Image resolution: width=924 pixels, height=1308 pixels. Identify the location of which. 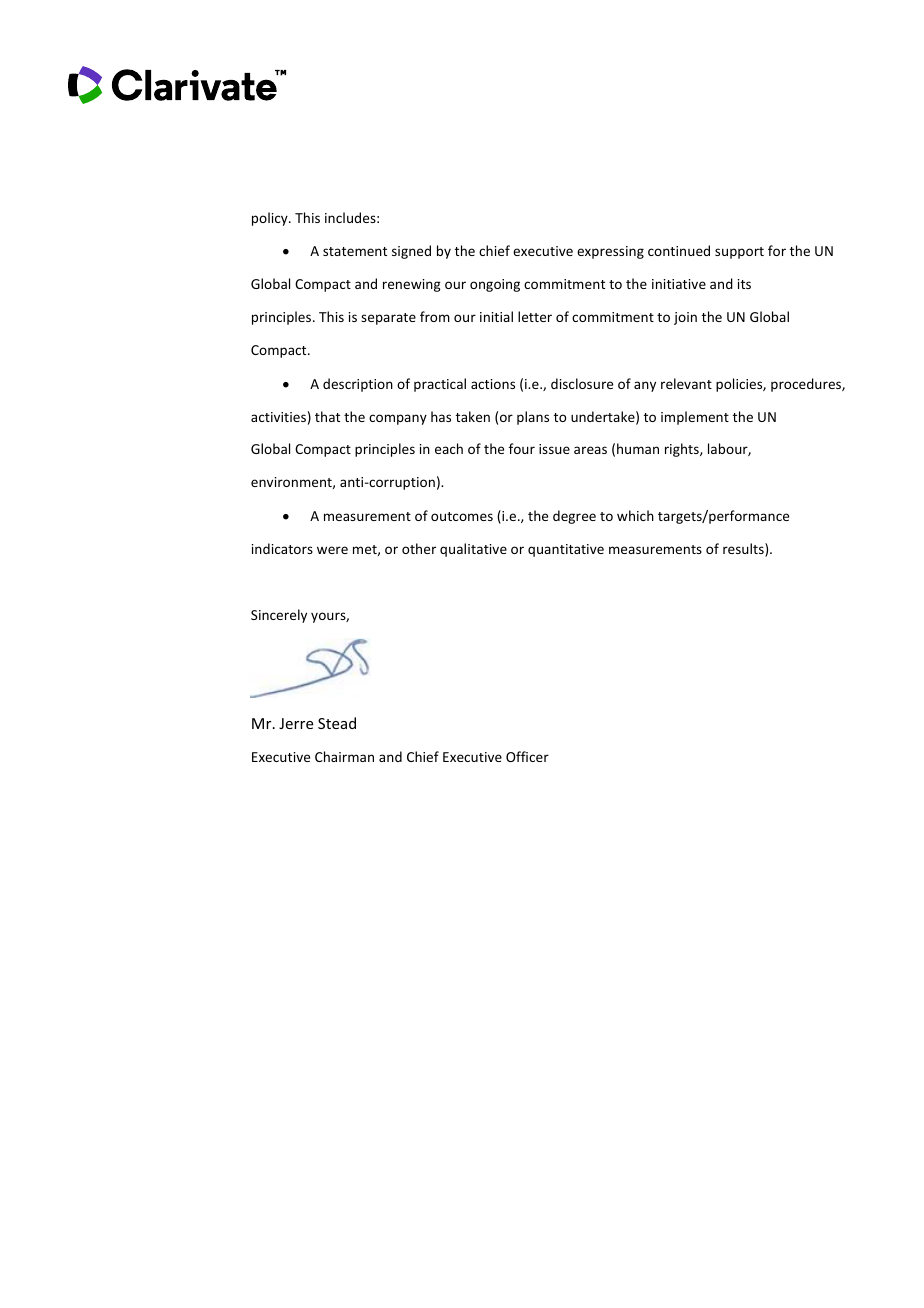
(635, 515).
